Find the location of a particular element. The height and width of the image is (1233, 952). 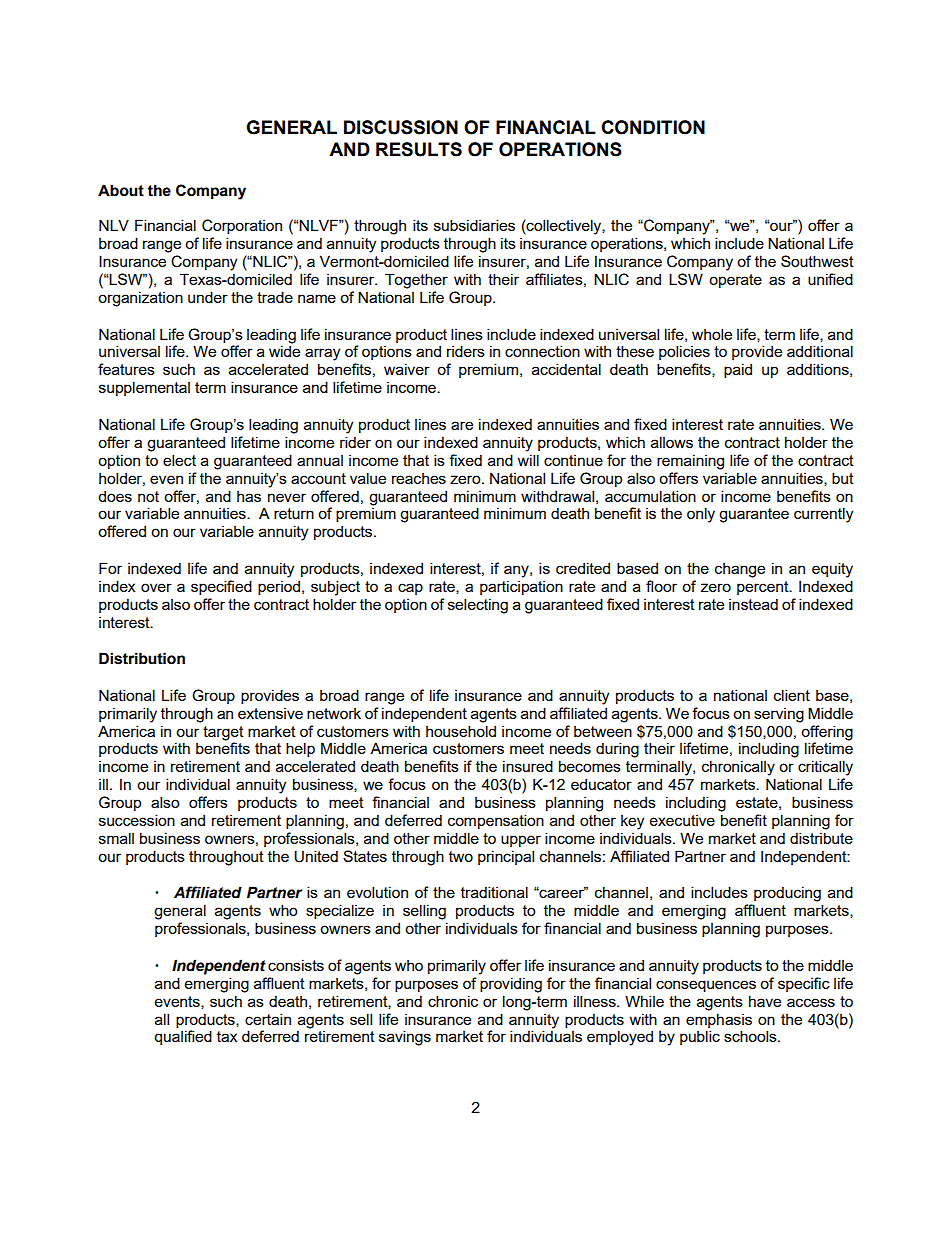

About is located at coordinates (121, 190).
